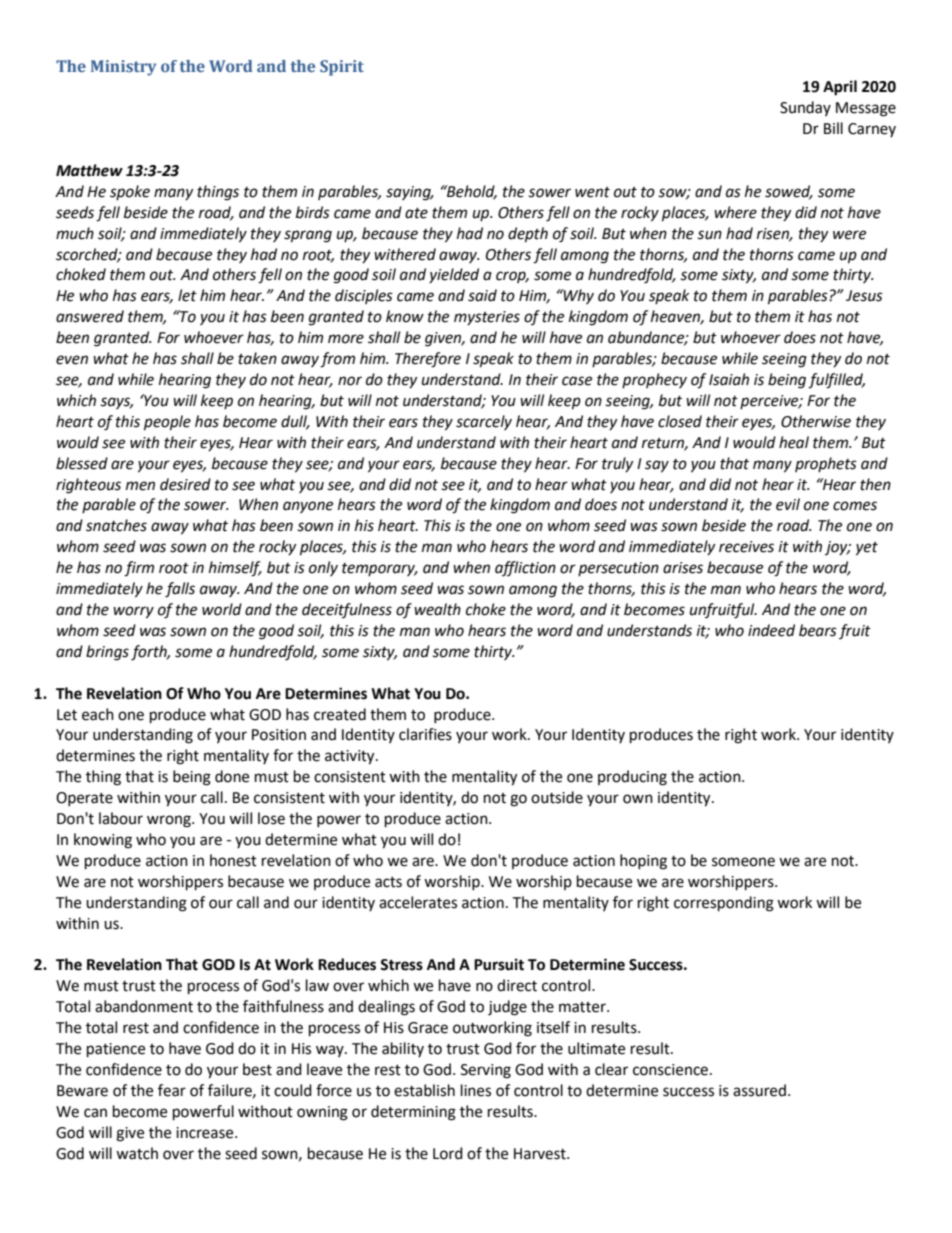 The height and width of the screenshot is (1233, 952). What do you see at coordinates (771, 630) in the screenshot?
I see `indeed` at bounding box center [771, 630].
